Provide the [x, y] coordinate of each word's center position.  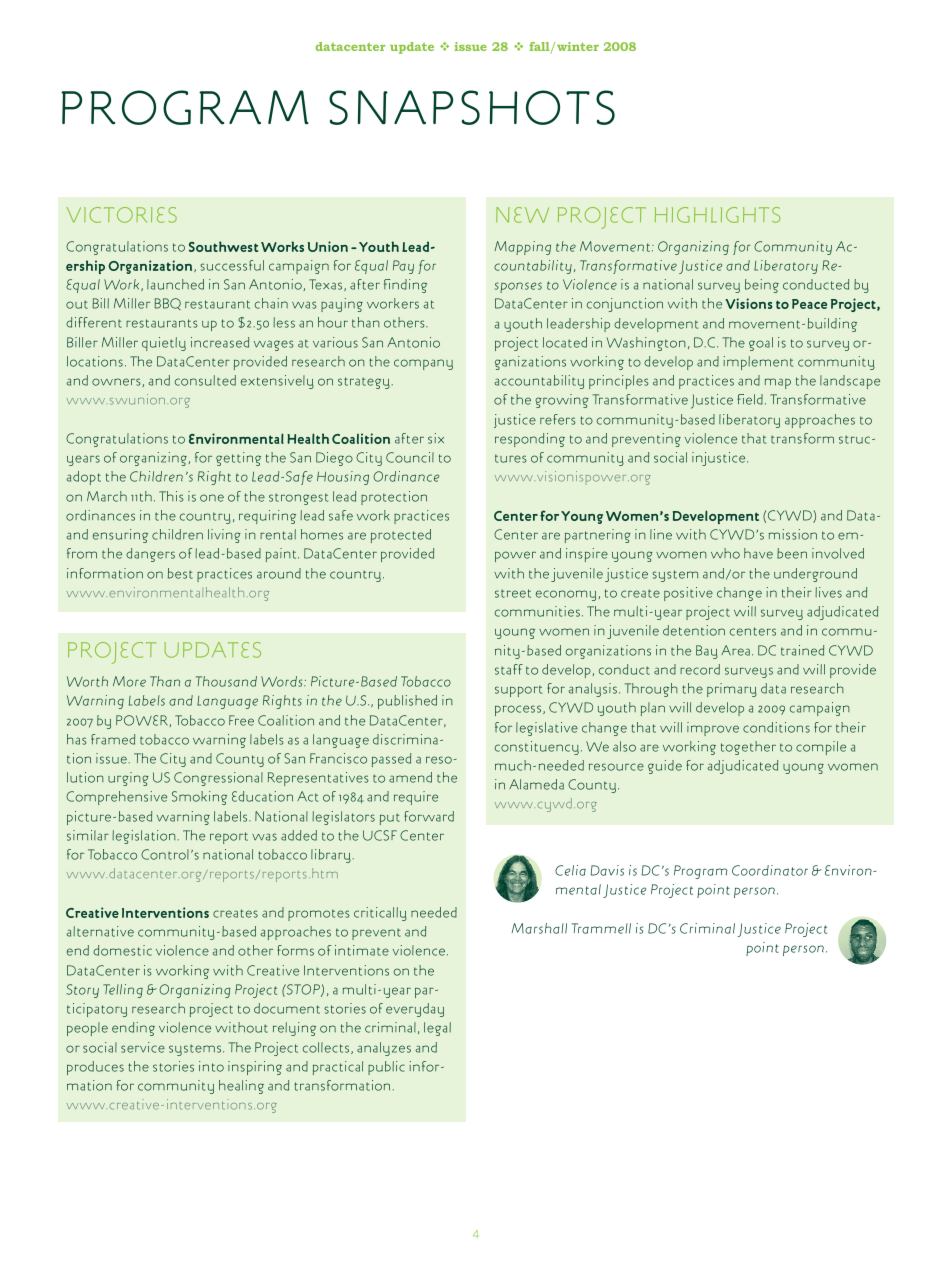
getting [238, 459]
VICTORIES [121, 215]
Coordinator [770, 870]
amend [410, 777]
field [750, 399]
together [748, 748]
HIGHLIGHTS [718, 215]
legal [437, 1029]
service [143, 1047]
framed [113, 739]
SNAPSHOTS [472, 107]
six [436, 438]
